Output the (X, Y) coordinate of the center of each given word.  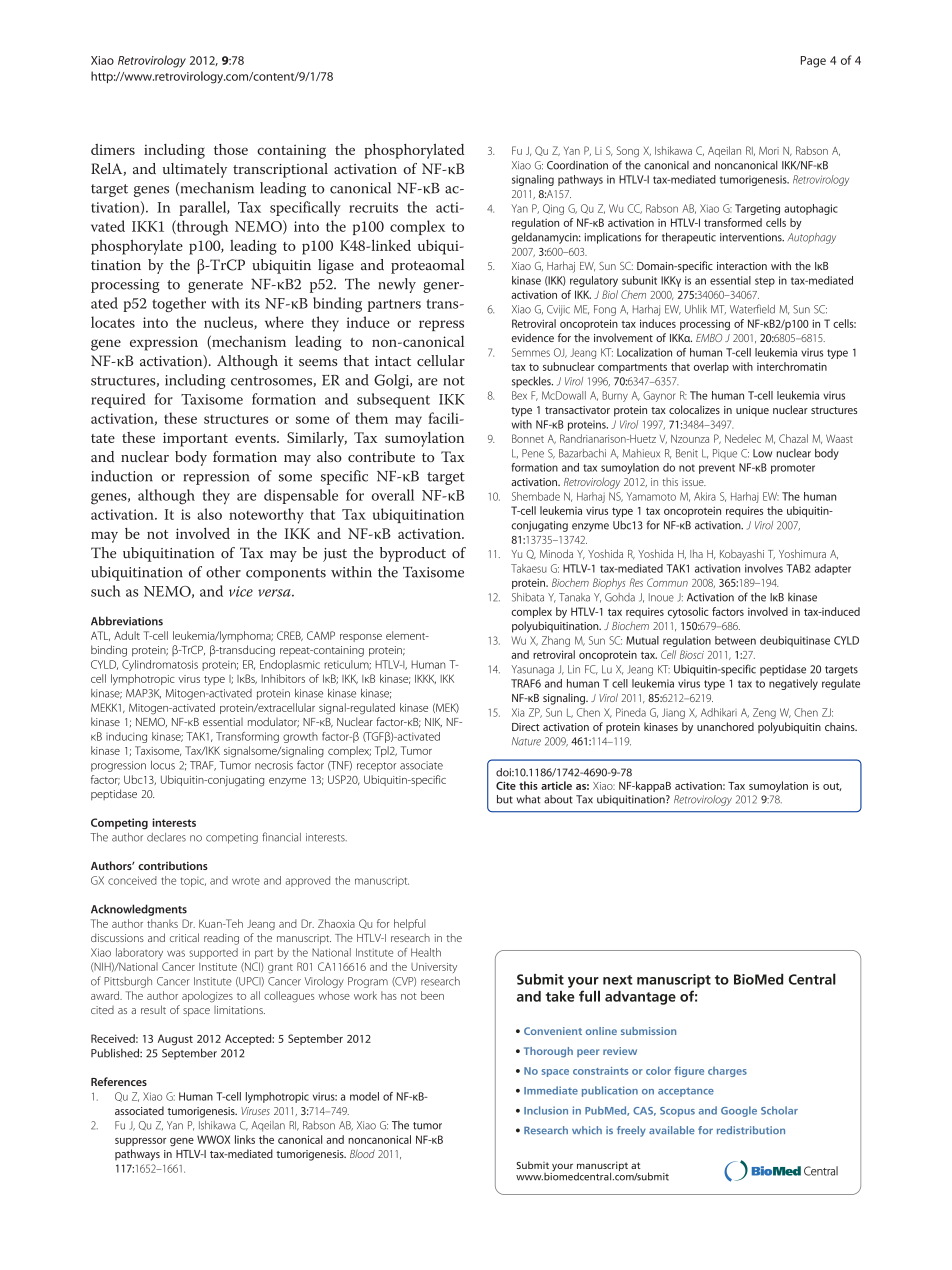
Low (762, 453)
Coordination (577, 165)
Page (813, 62)
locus (163, 765)
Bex (519, 395)
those (231, 149)
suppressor (140, 1142)
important (195, 439)
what (528, 799)
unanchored (725, 726)
